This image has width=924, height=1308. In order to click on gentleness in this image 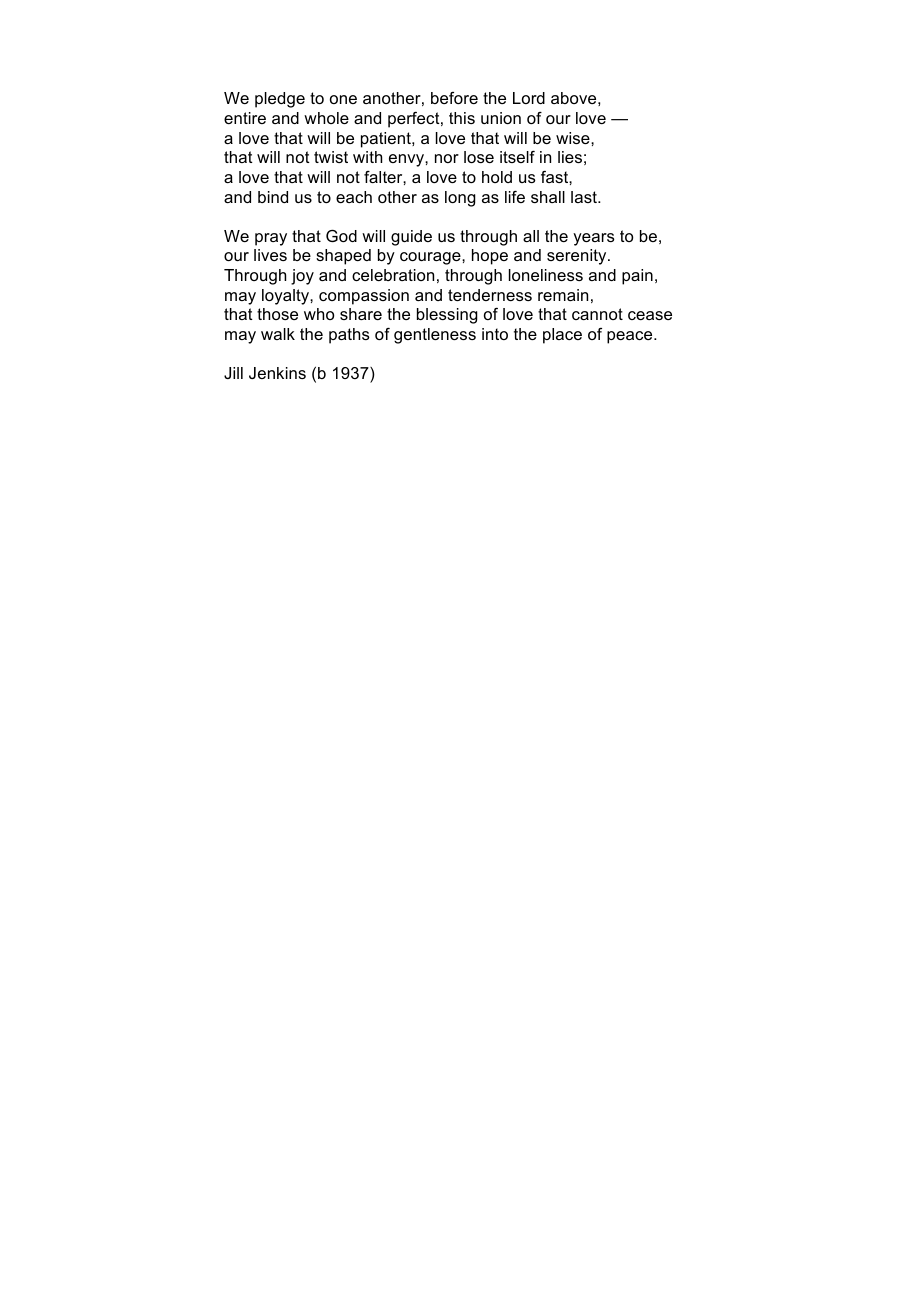, I will do `click(435, 336)`.
